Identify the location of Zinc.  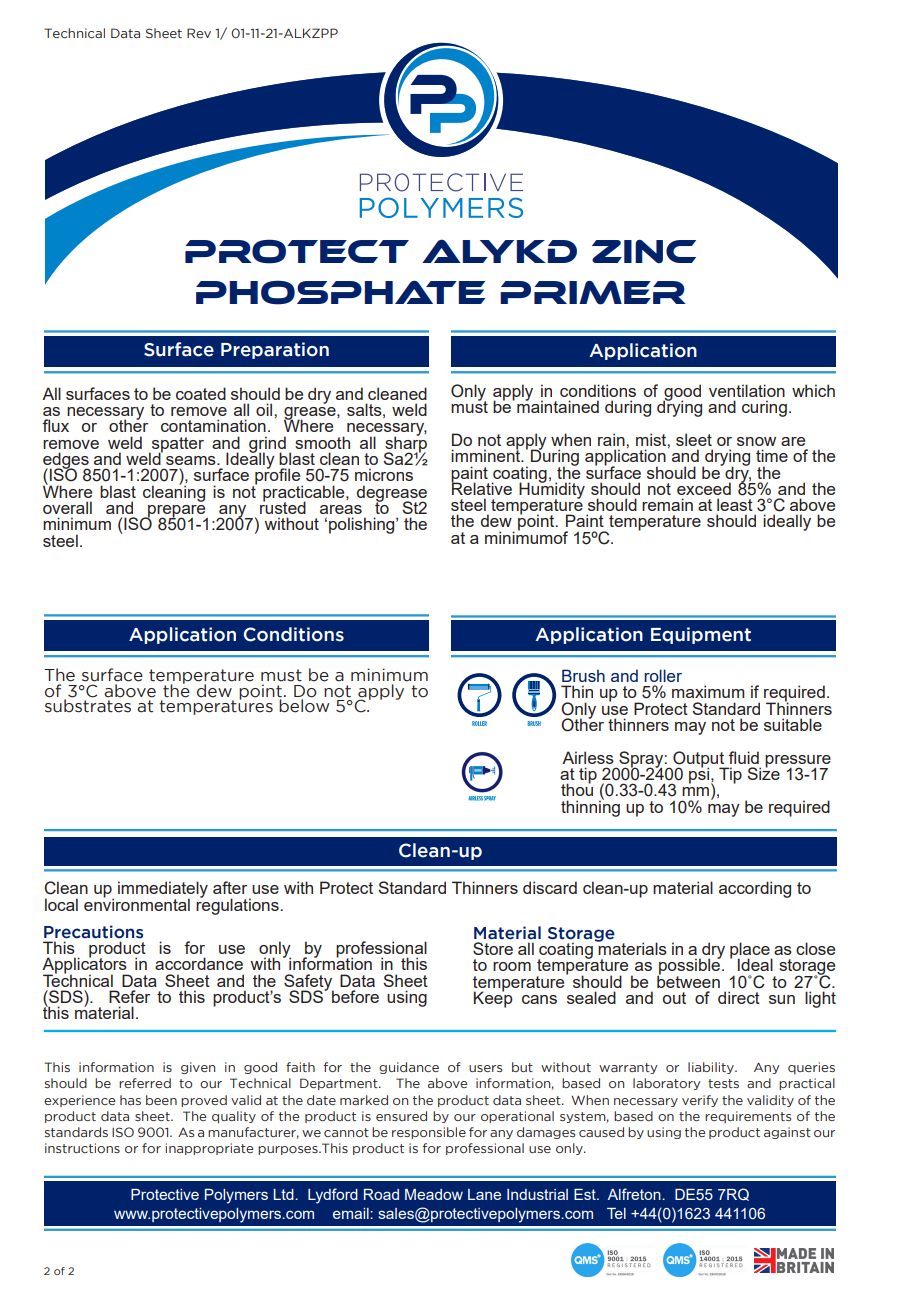
(644, 251).
